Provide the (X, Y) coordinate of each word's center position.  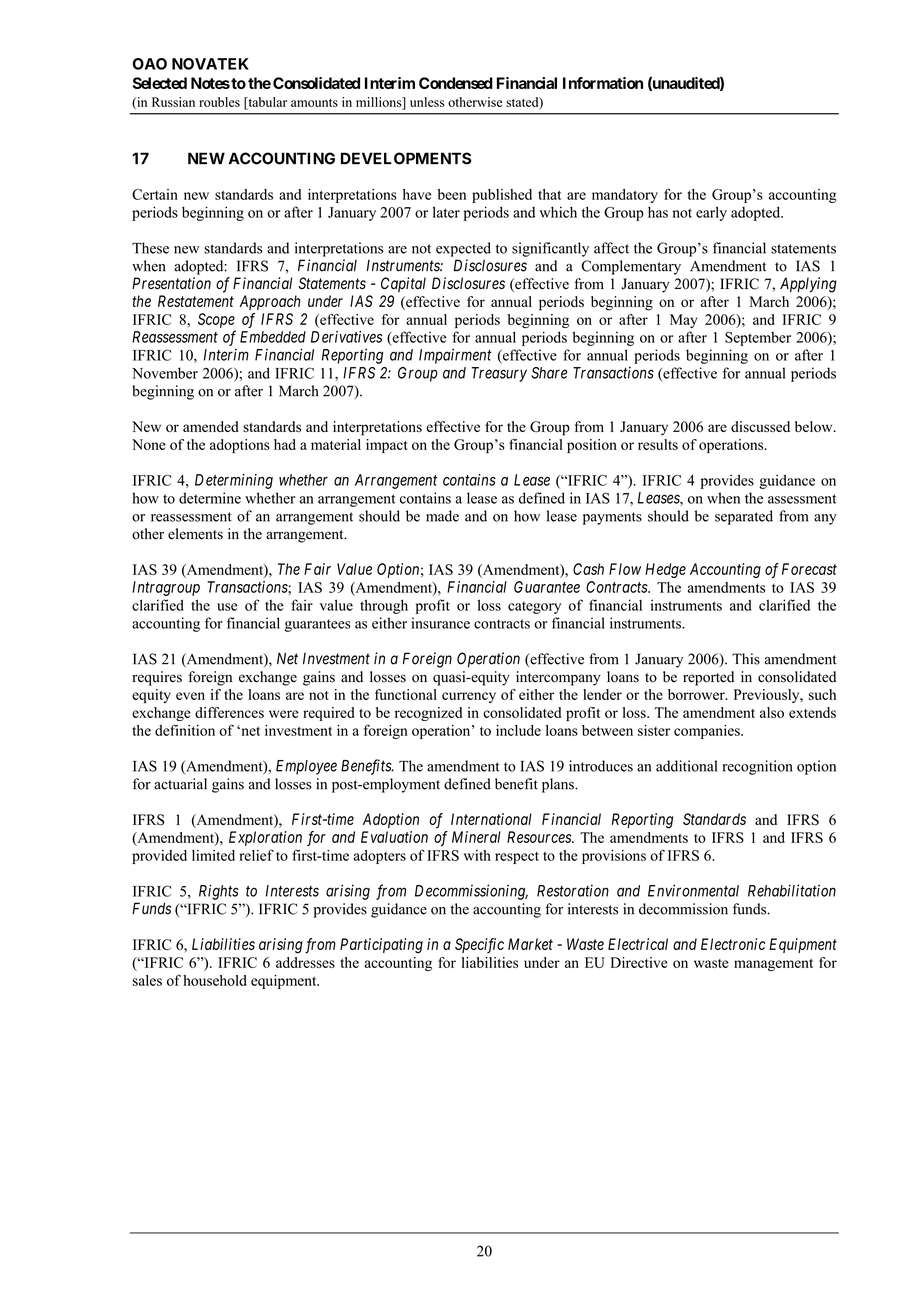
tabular (266, 102)
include (518, 730)
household (215, 980)
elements (195, 534)
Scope (216, 320)
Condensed (456, 83)
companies (708, 732)
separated (744, 517)
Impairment (455, 356)
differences (229, 712)
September (758, 339)
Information (603, 83)
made (442, 516)
